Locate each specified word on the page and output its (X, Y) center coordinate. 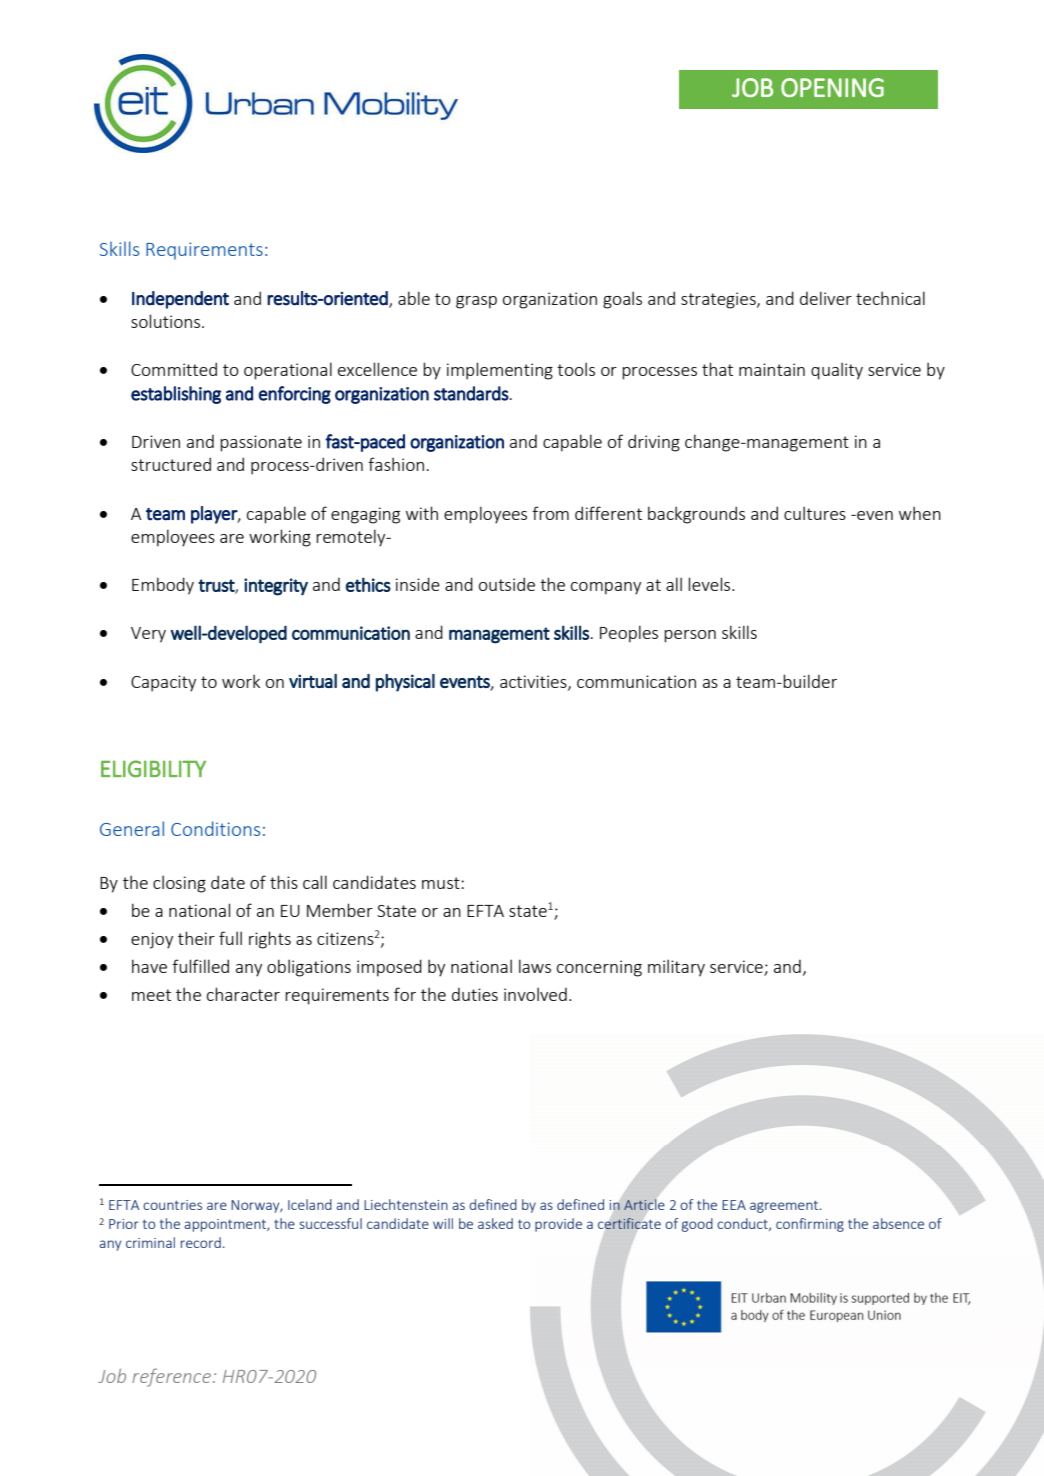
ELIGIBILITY (153, 769)
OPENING (832, 87)
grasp (476, 302)
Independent (180, 300)
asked (495, 1223)
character (243, 994)
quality (837, 371)
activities (534, 682)
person (690, 636)
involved (535, 994)
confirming (810, 1225)
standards (471, 393)
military (676, 968)
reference (173, 1377)
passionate (261, 443)
